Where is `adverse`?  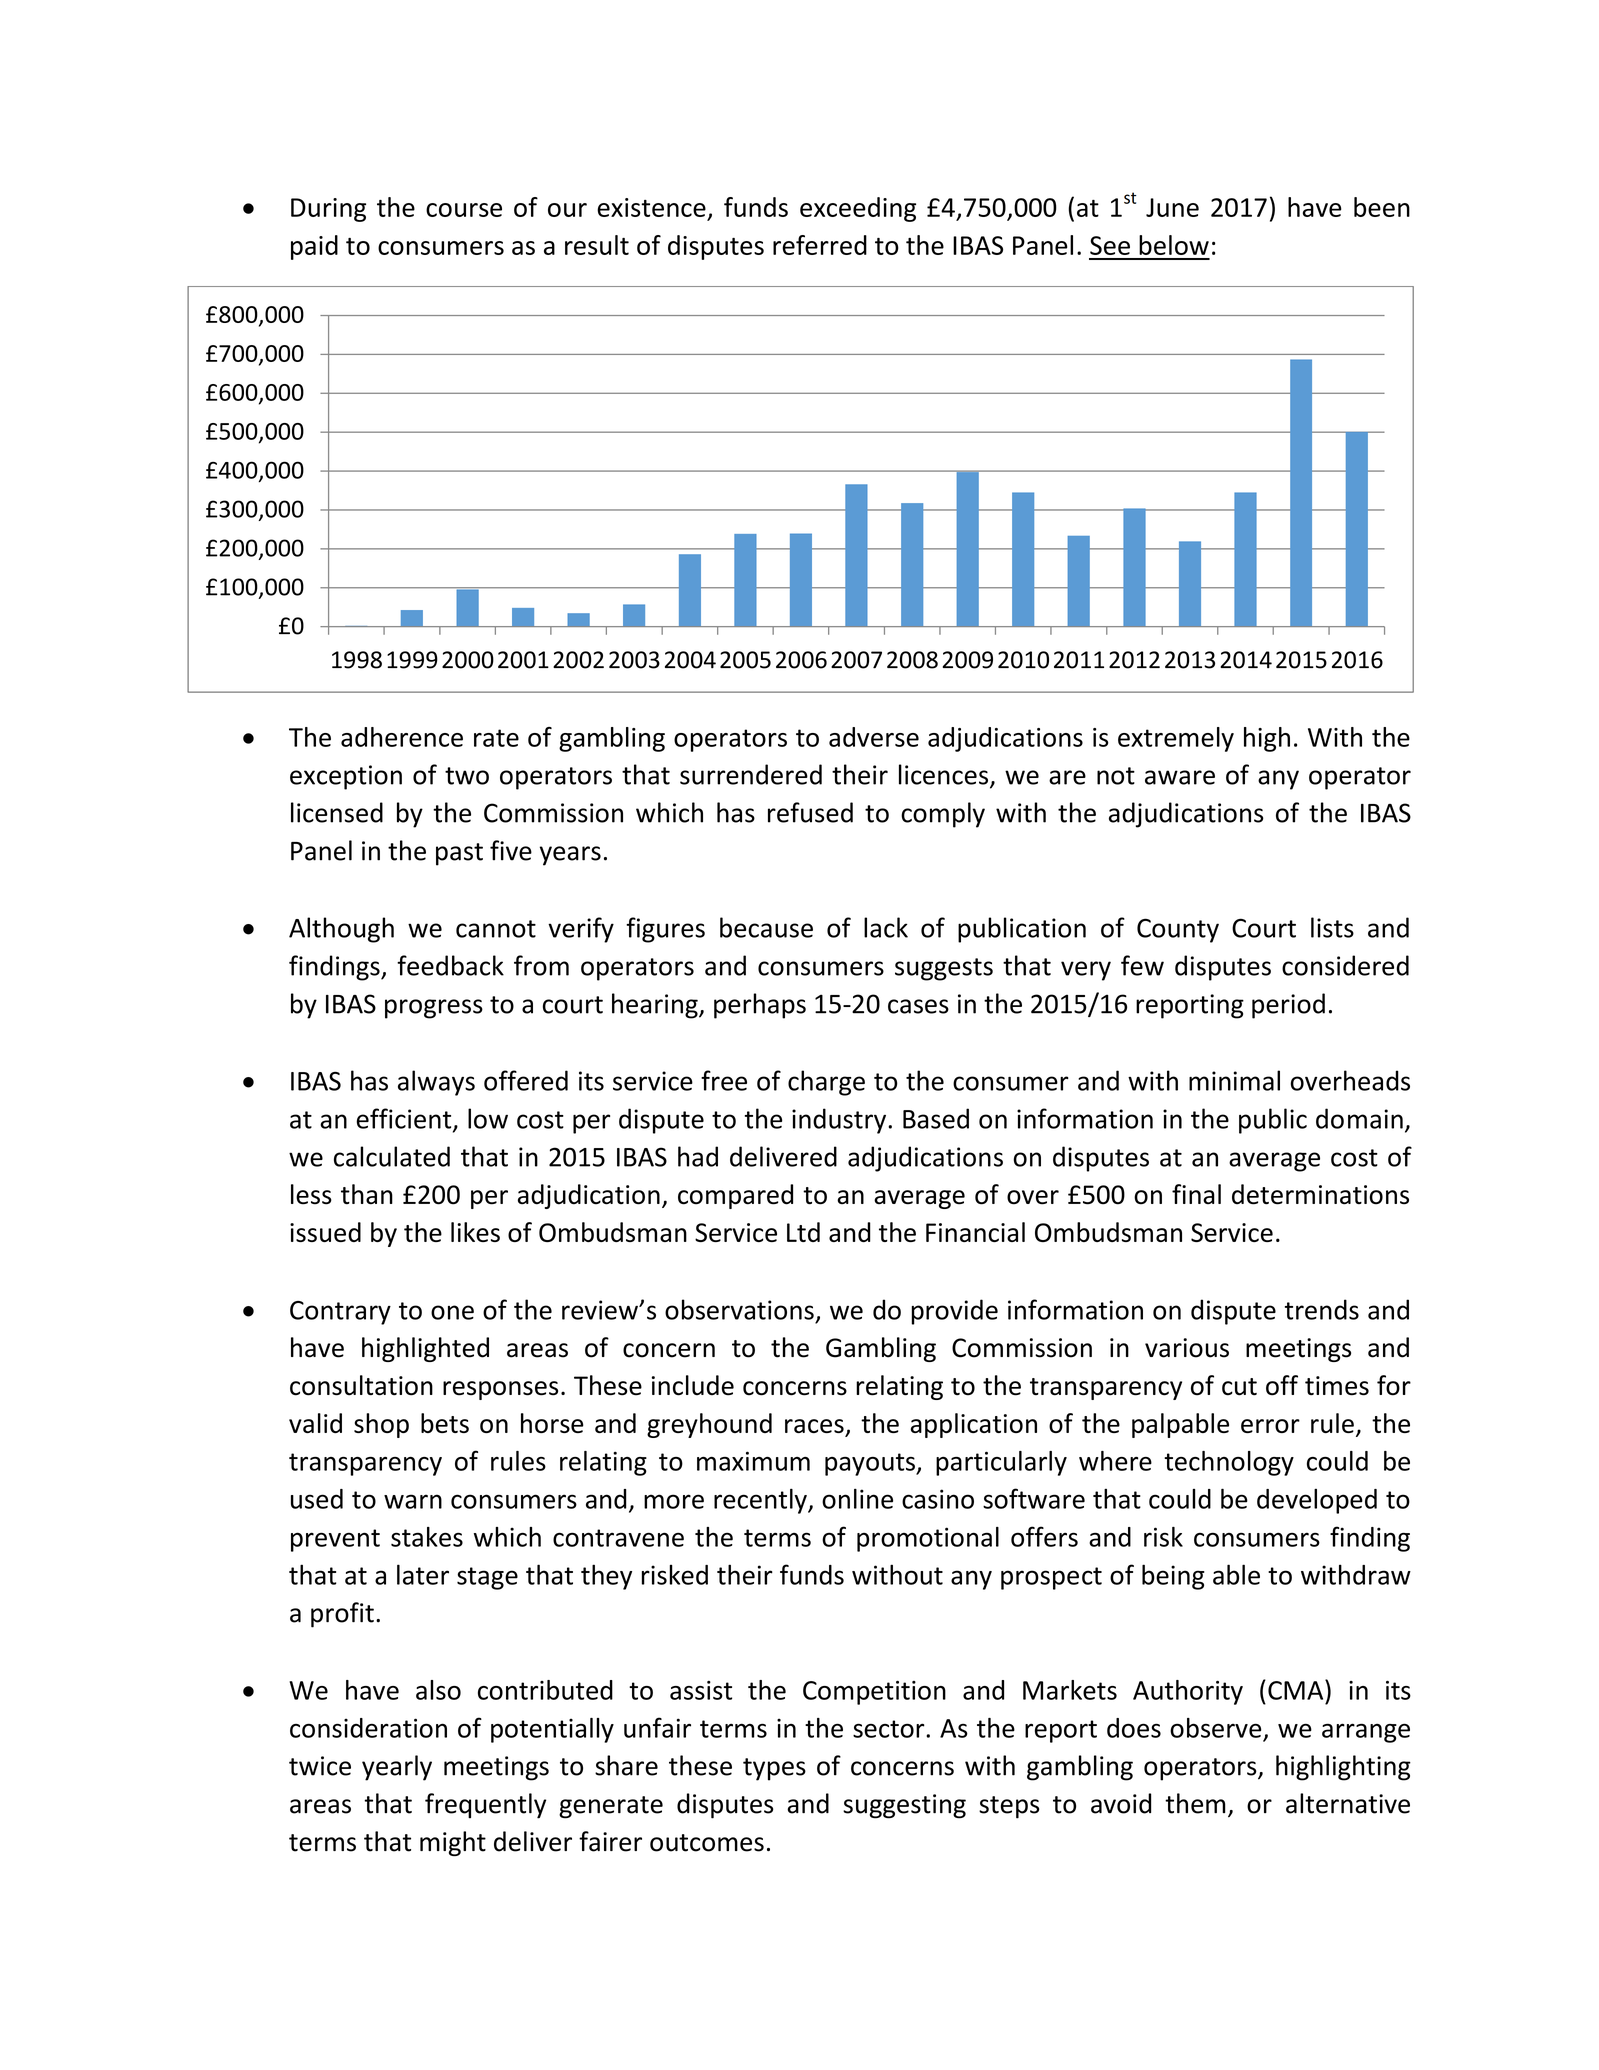
adverse is located at coordinates (874, 737).
